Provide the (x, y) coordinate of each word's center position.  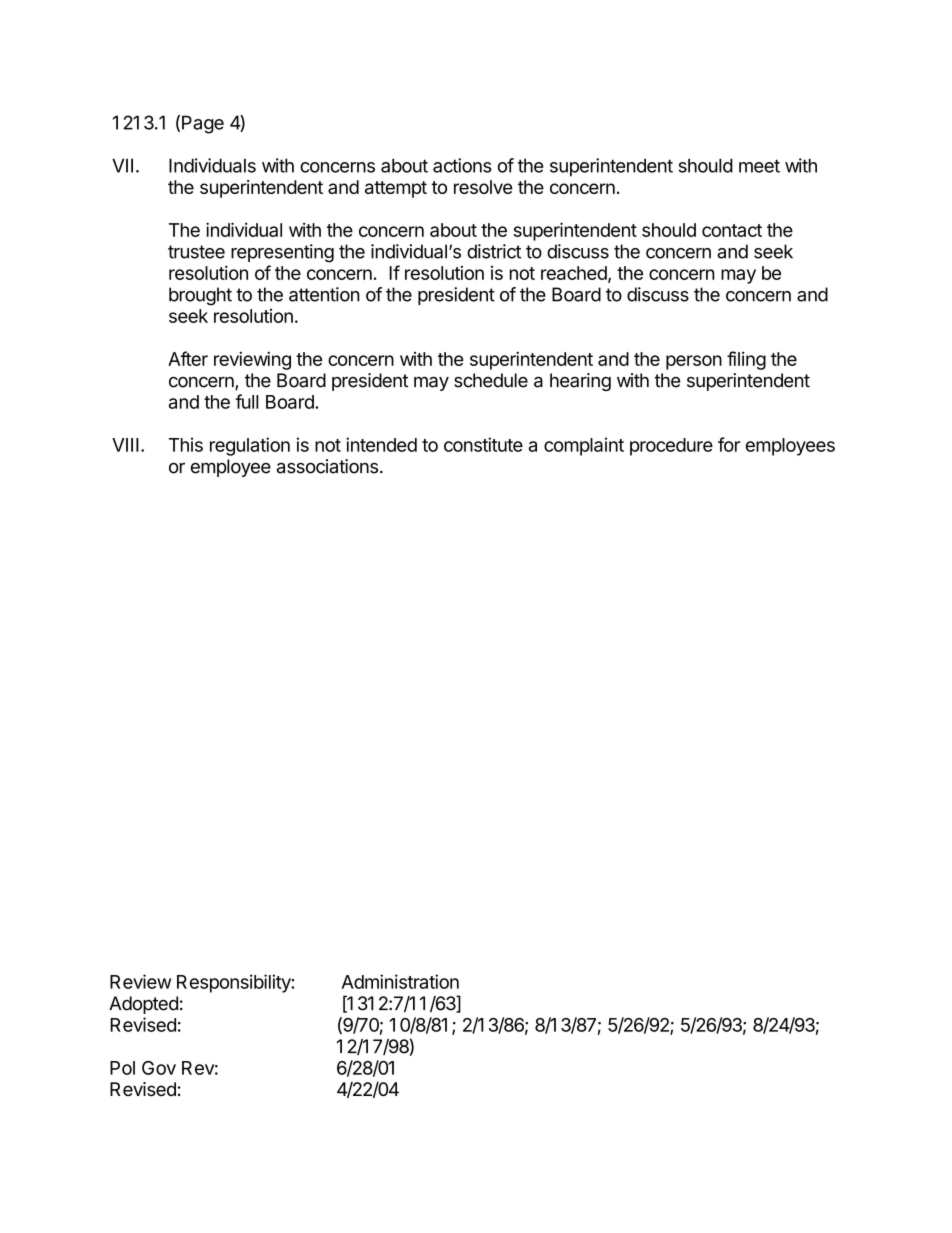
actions (462, 165)
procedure (671, 447)
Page (203, 124)
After (188, 358)
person (694, 362)
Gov (159, 1068)
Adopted (143, 1005)
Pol (122, 1068)
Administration (400, 981)
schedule (491, 380)
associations (327, 466)
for (729, 444)
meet (759, 166)
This (186, 444)
